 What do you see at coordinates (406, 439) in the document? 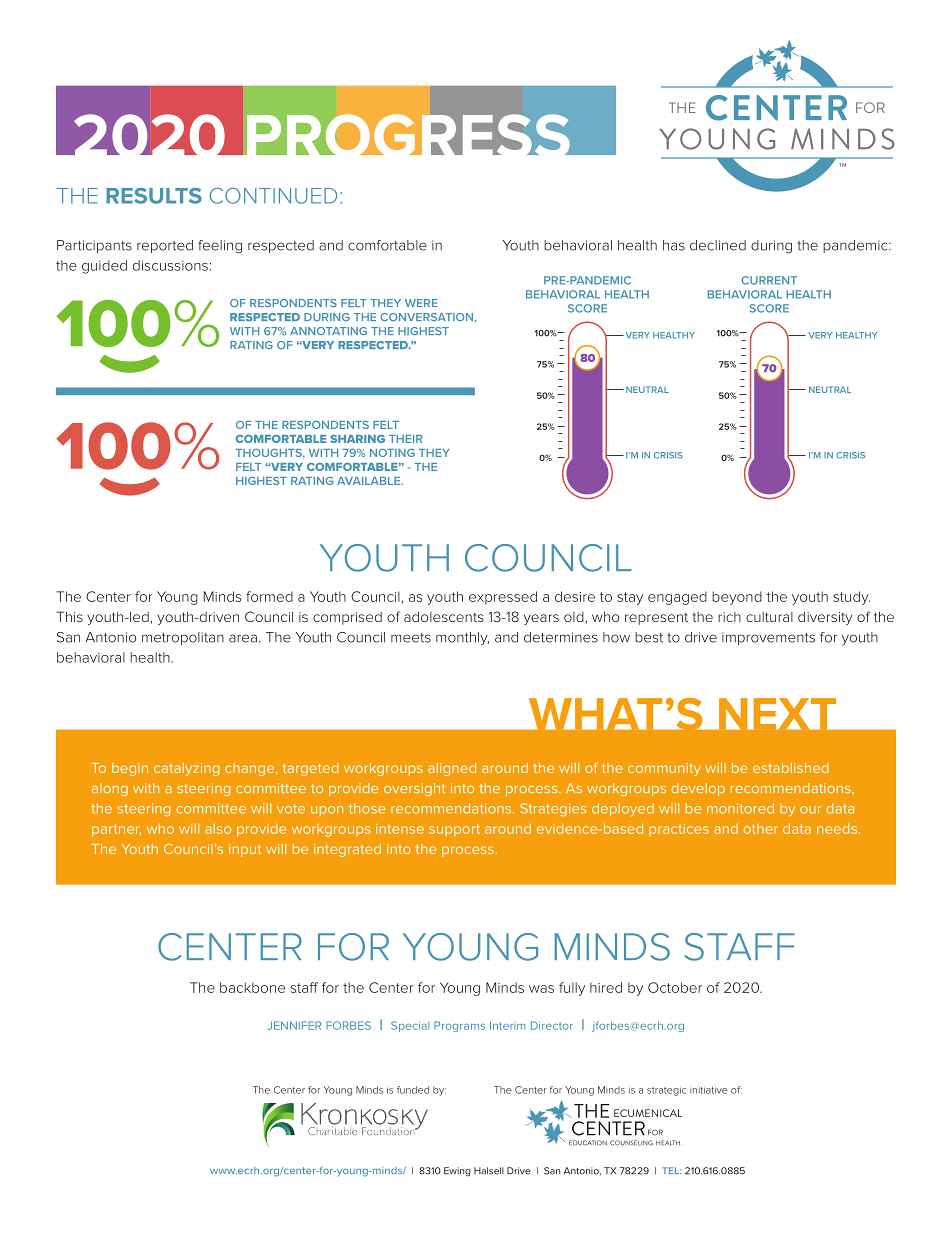
I see `THEIR` at bounding box center [406, 439].
